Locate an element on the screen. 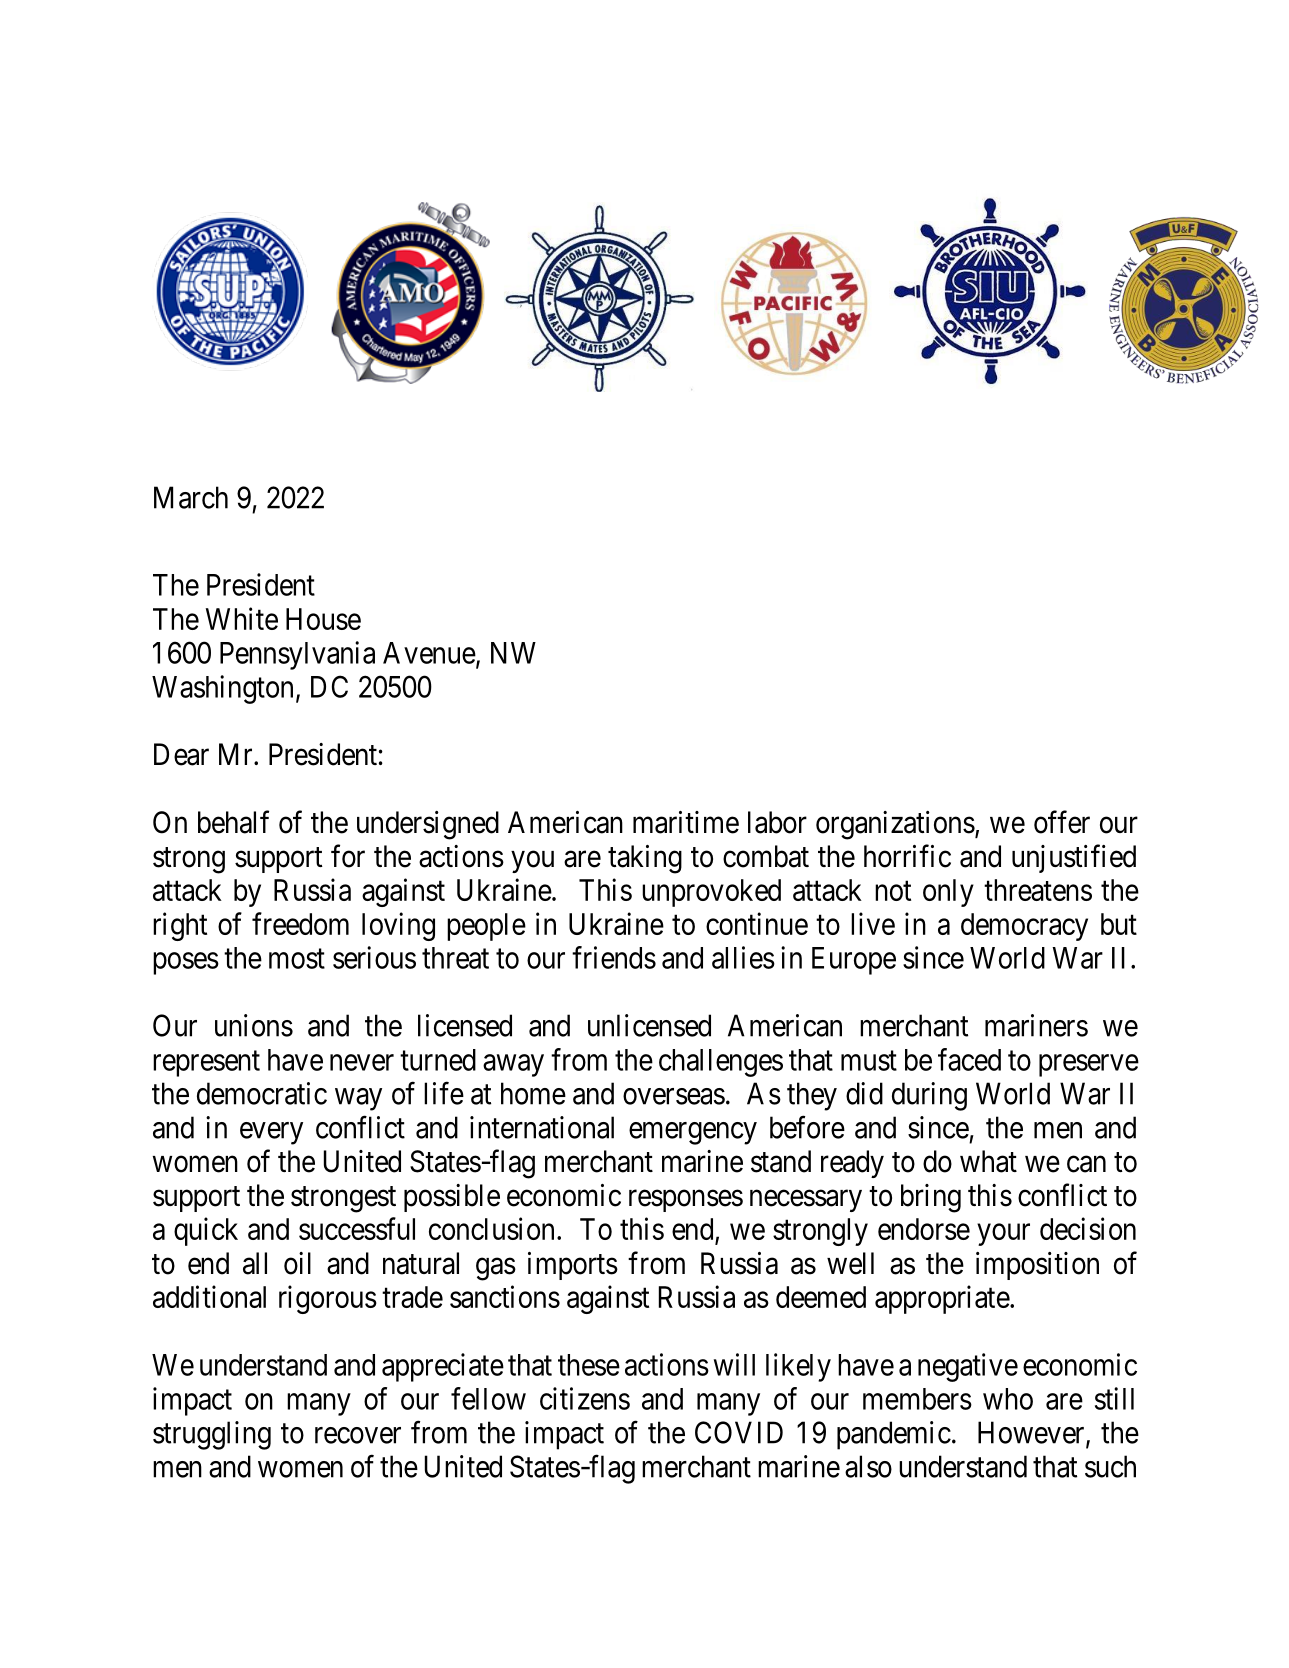  COVID is located at coordinates (739, 1432).
